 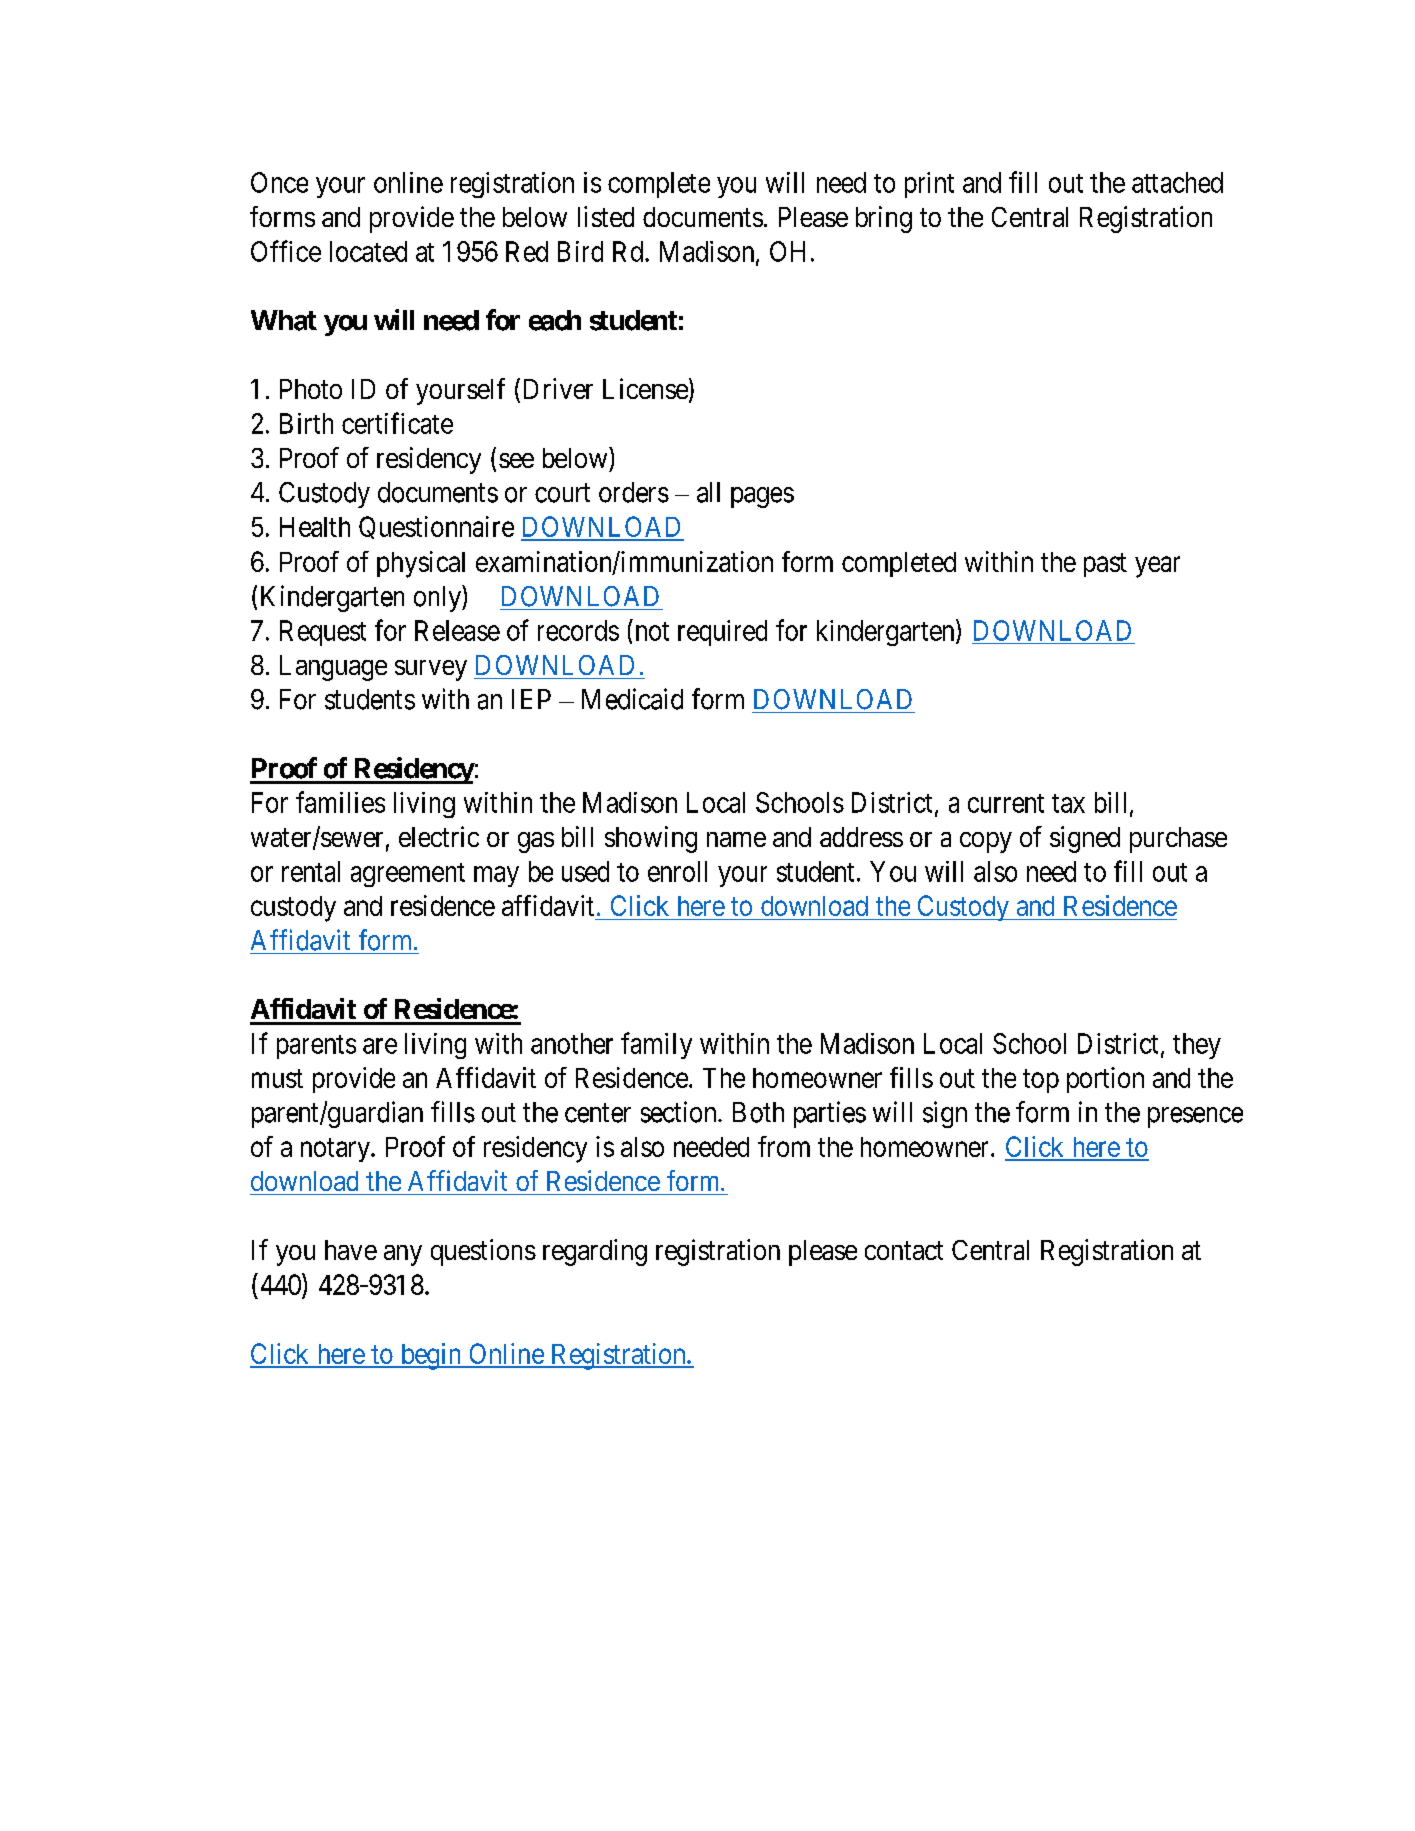 What do you see at coordinates (340, 802) in the screenshot?
I see `families` at bounding box center [340, 802].
